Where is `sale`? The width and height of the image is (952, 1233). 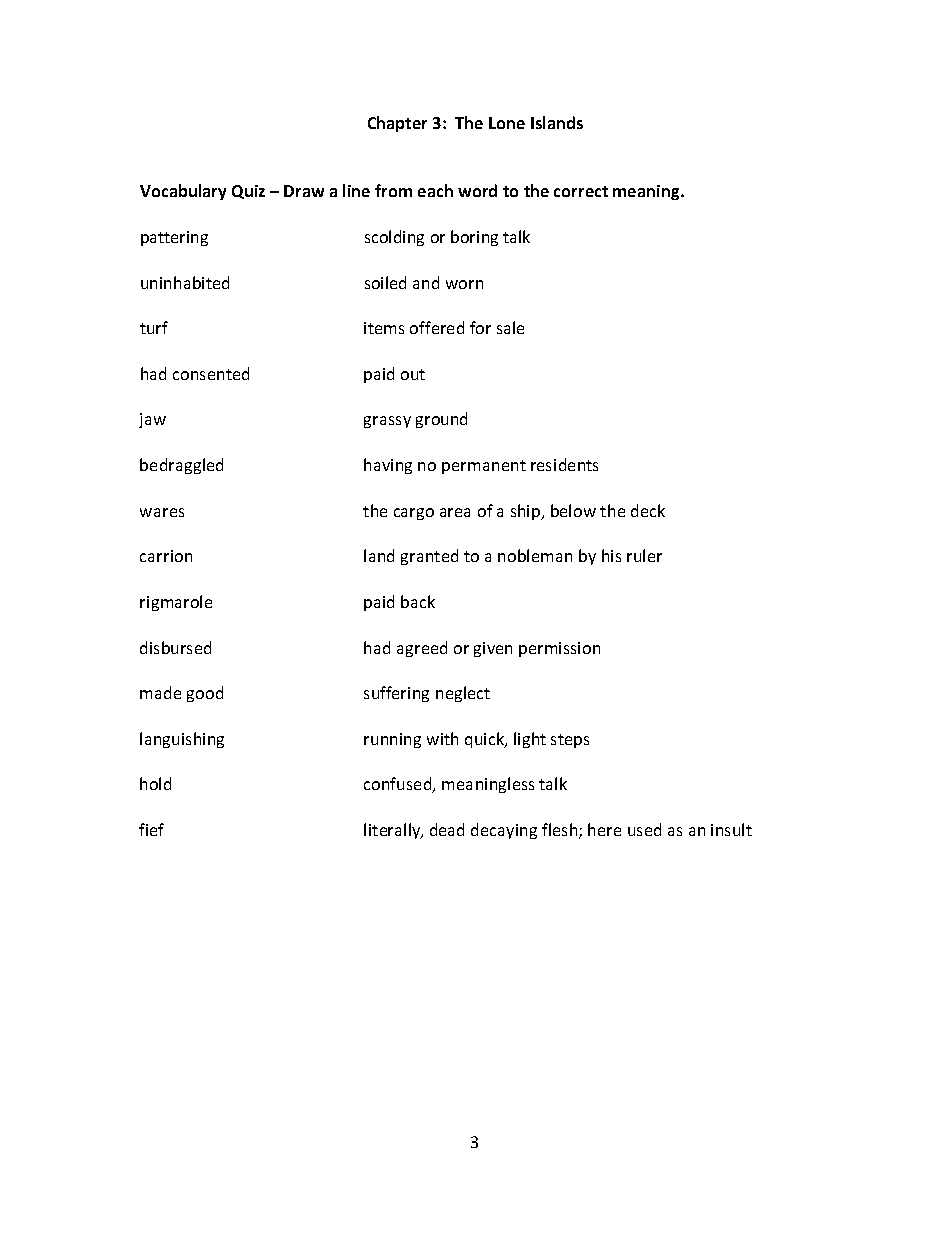 sale is located at coordinates (510, 327).
